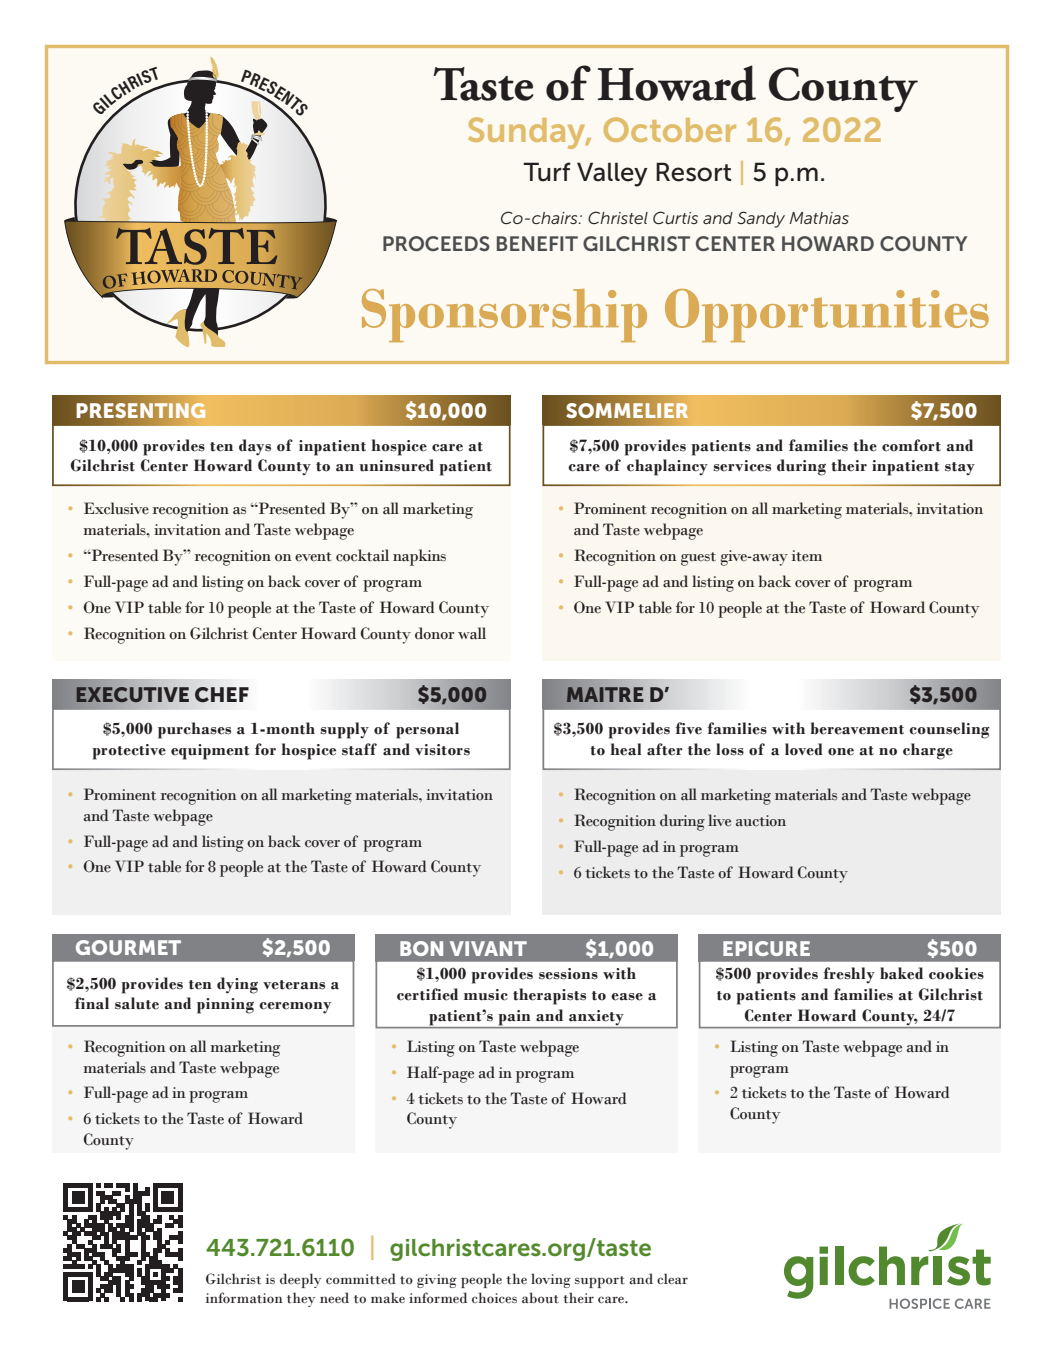  Describe the element at coordinates (244, 1297) in the screenshot. I see `information` at that location.
